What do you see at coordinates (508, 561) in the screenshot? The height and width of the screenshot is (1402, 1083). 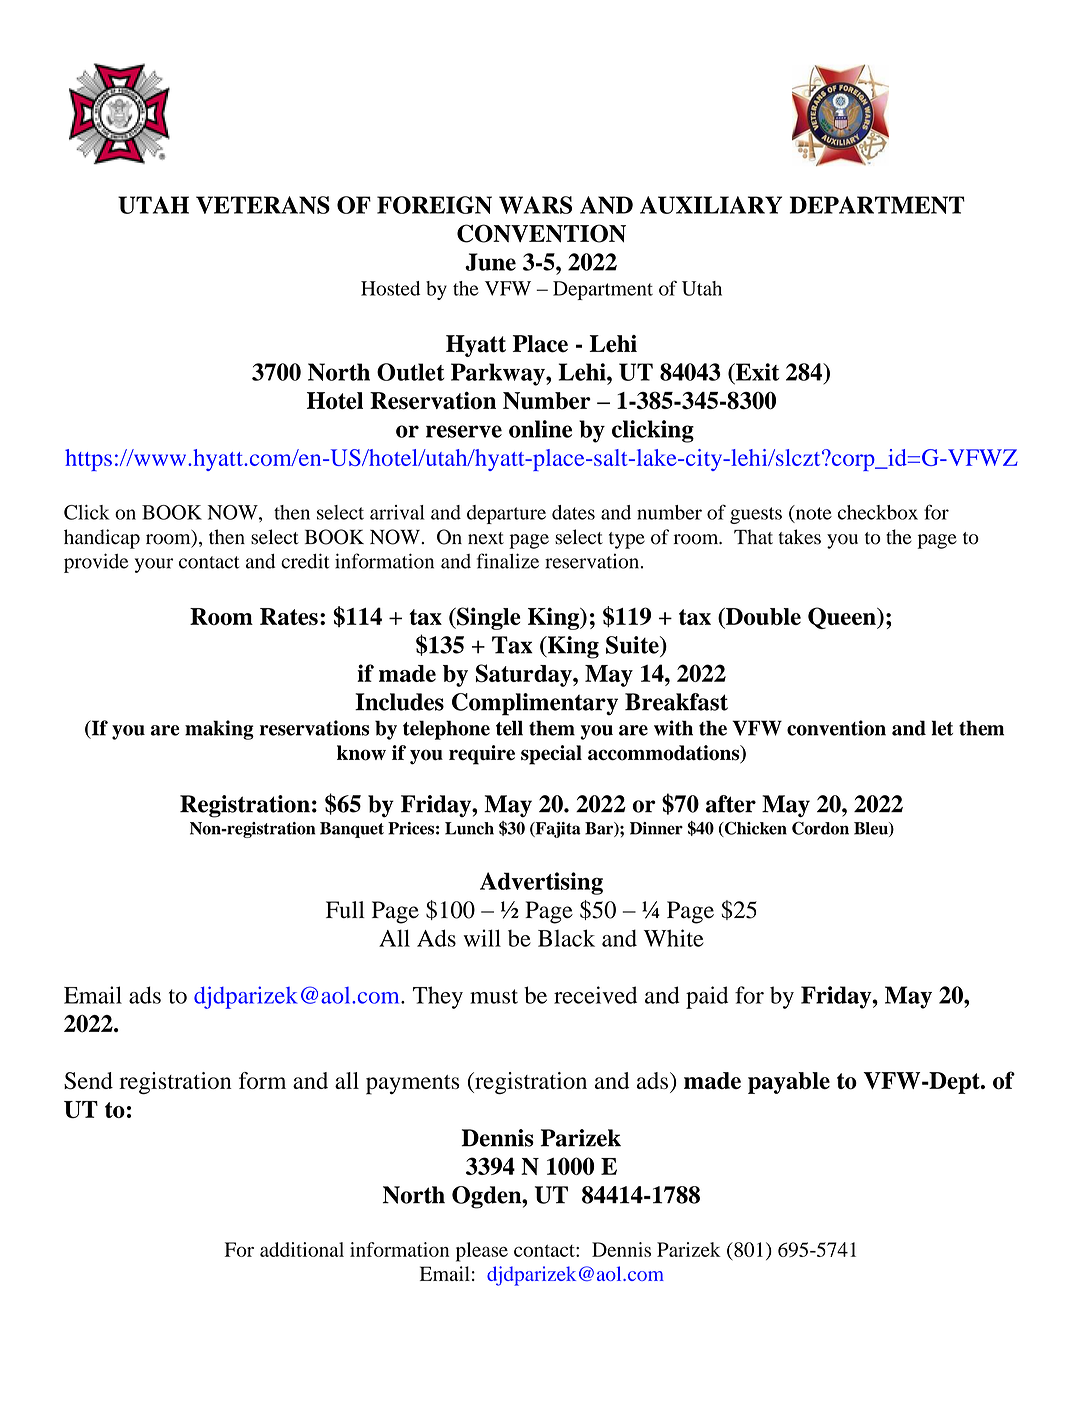 I see `finalize` at bounding box center [508, 561].
